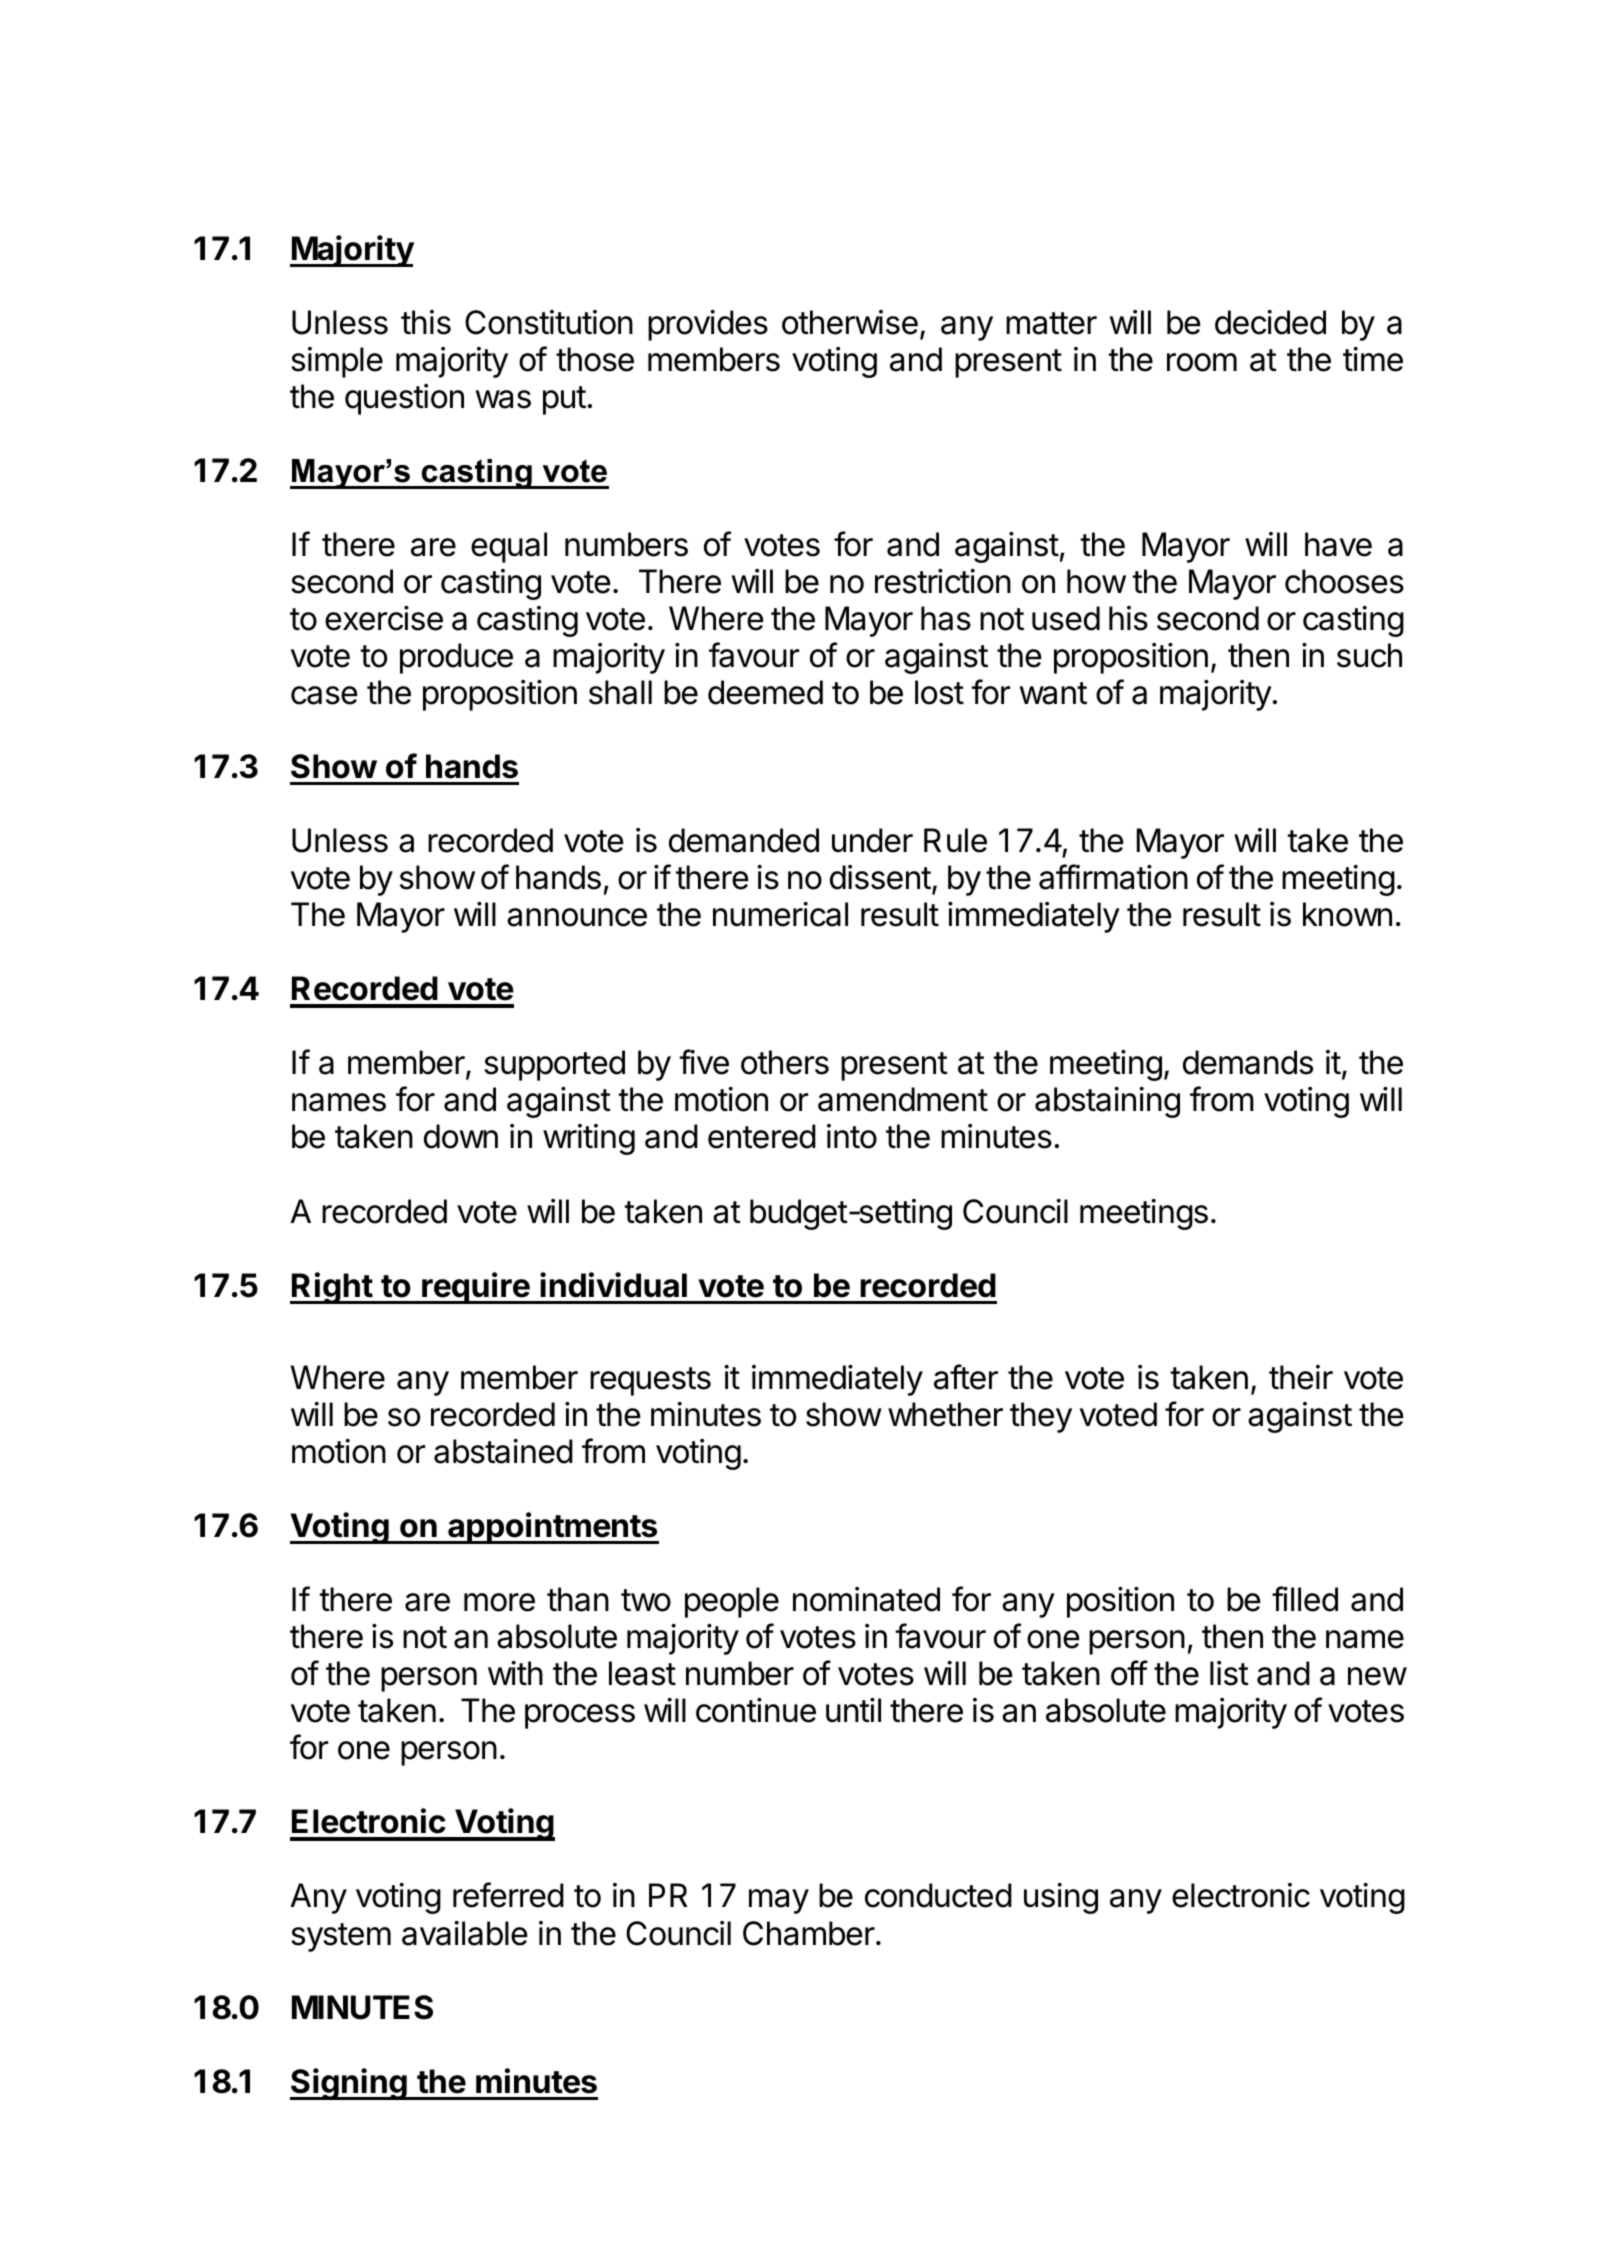 The height and width of the page is (2259, 1598). Describe the element at coordinates (461, 1136) in the page. I see `down` at that location.
